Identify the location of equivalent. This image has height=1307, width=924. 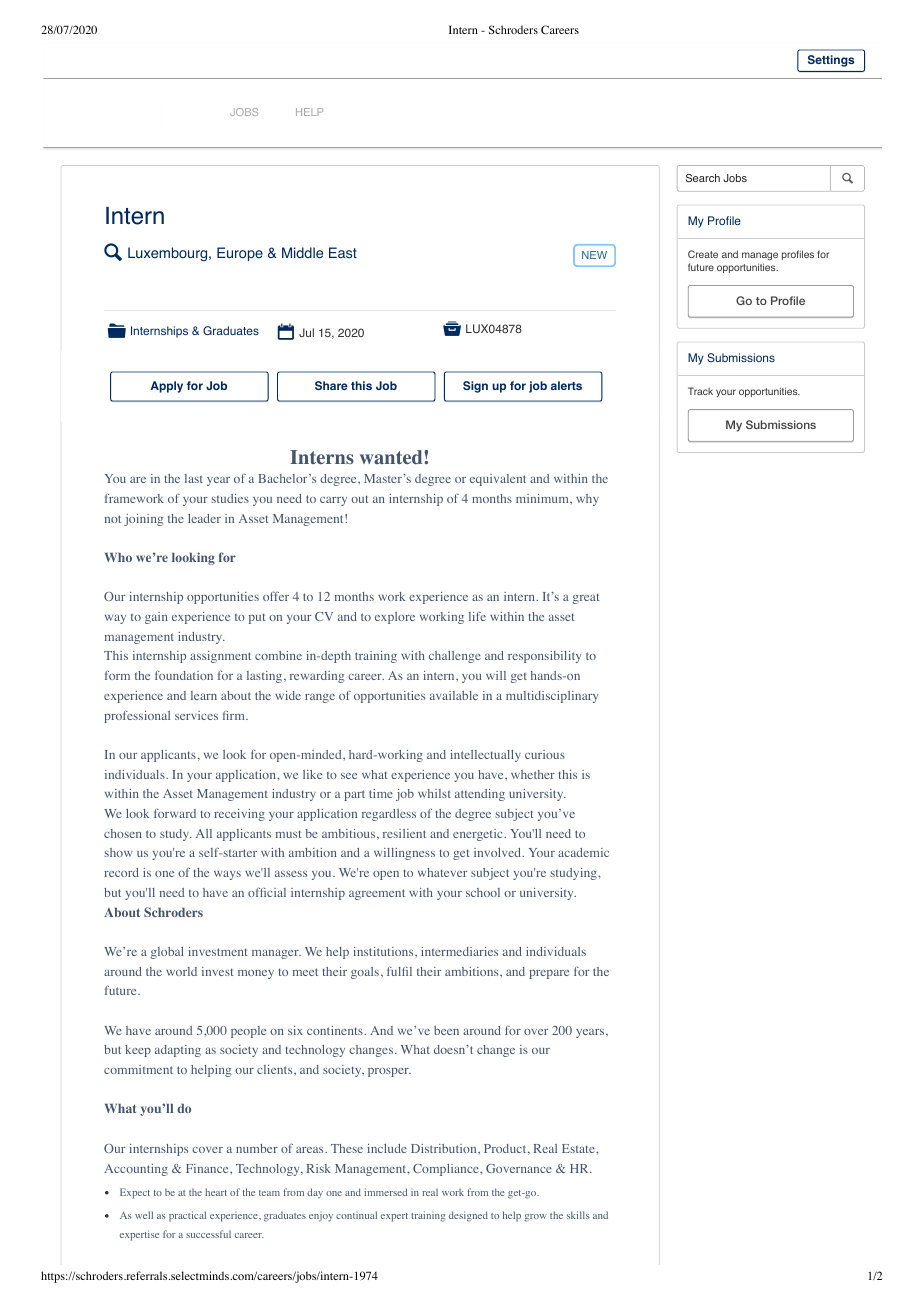
(498, 480).
